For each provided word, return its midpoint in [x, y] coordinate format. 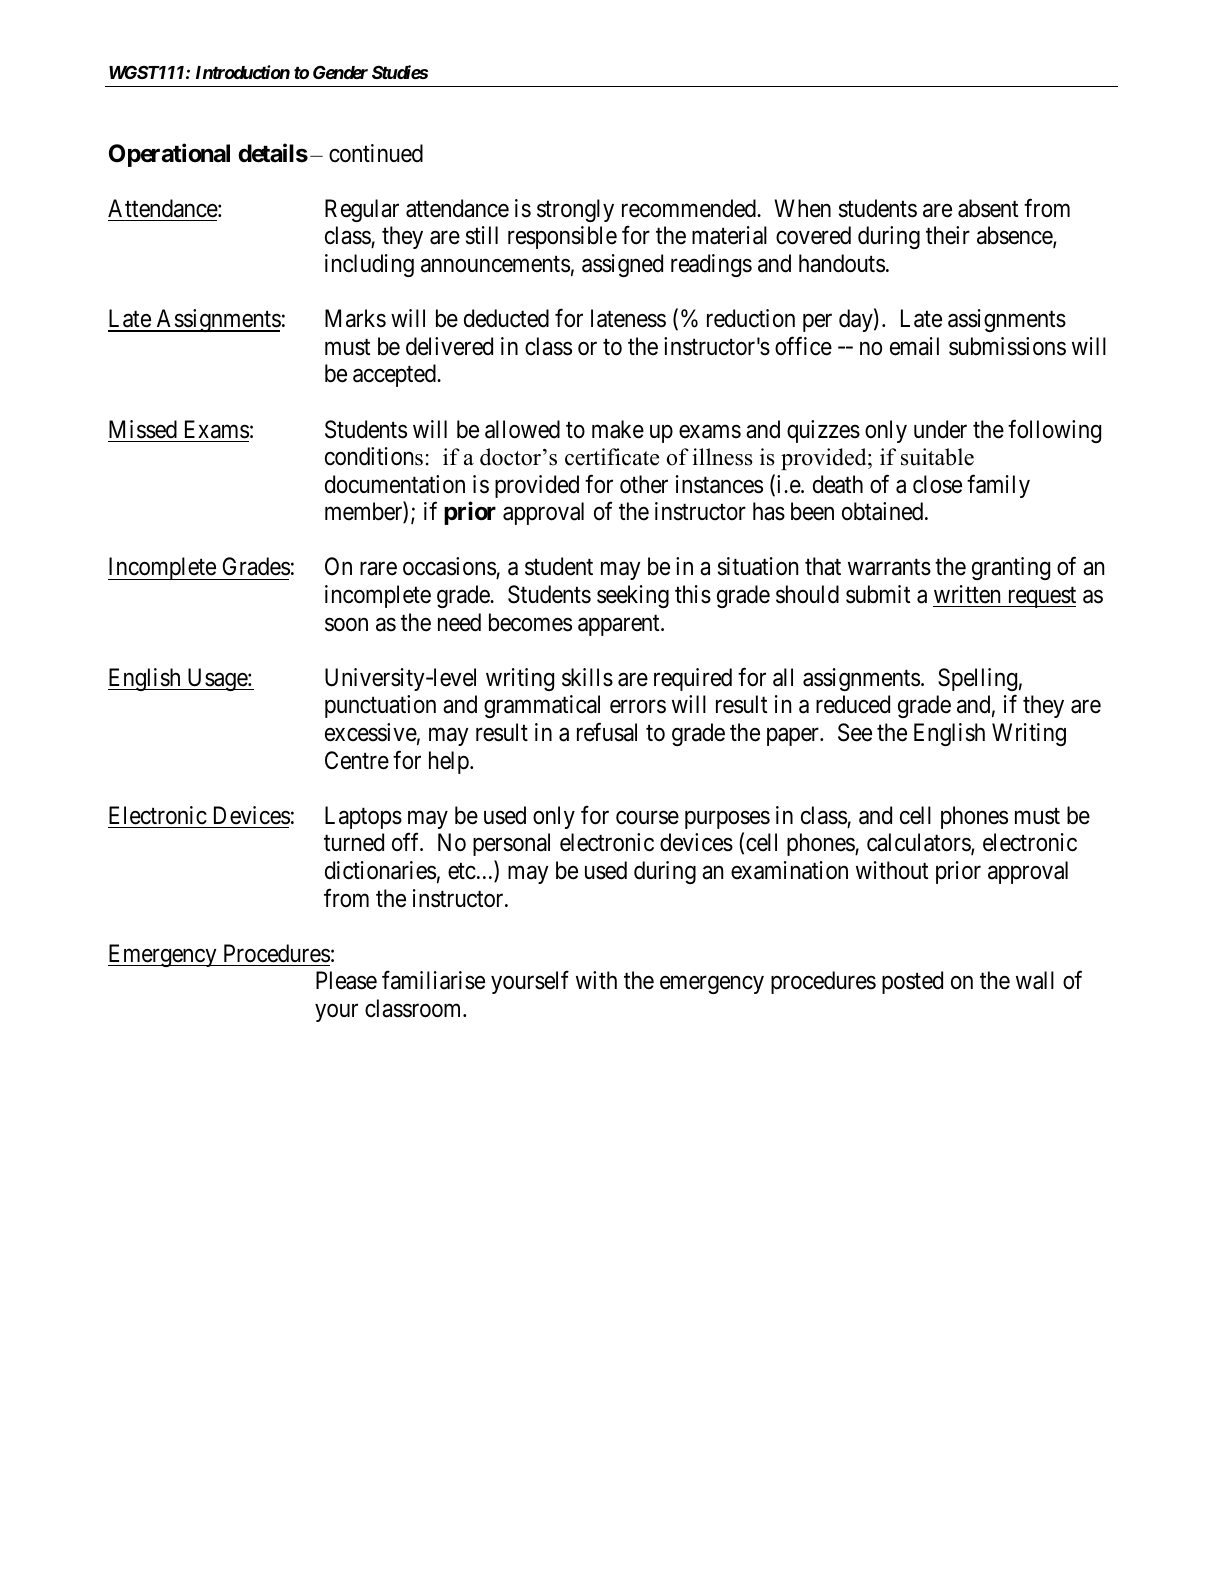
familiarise [433, 980]
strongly [575, 210]
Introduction [243, 72]
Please [346, 980]
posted [912, 982]
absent [988, 208]
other [644, 484]
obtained [884, 511]
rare [378, 569]
